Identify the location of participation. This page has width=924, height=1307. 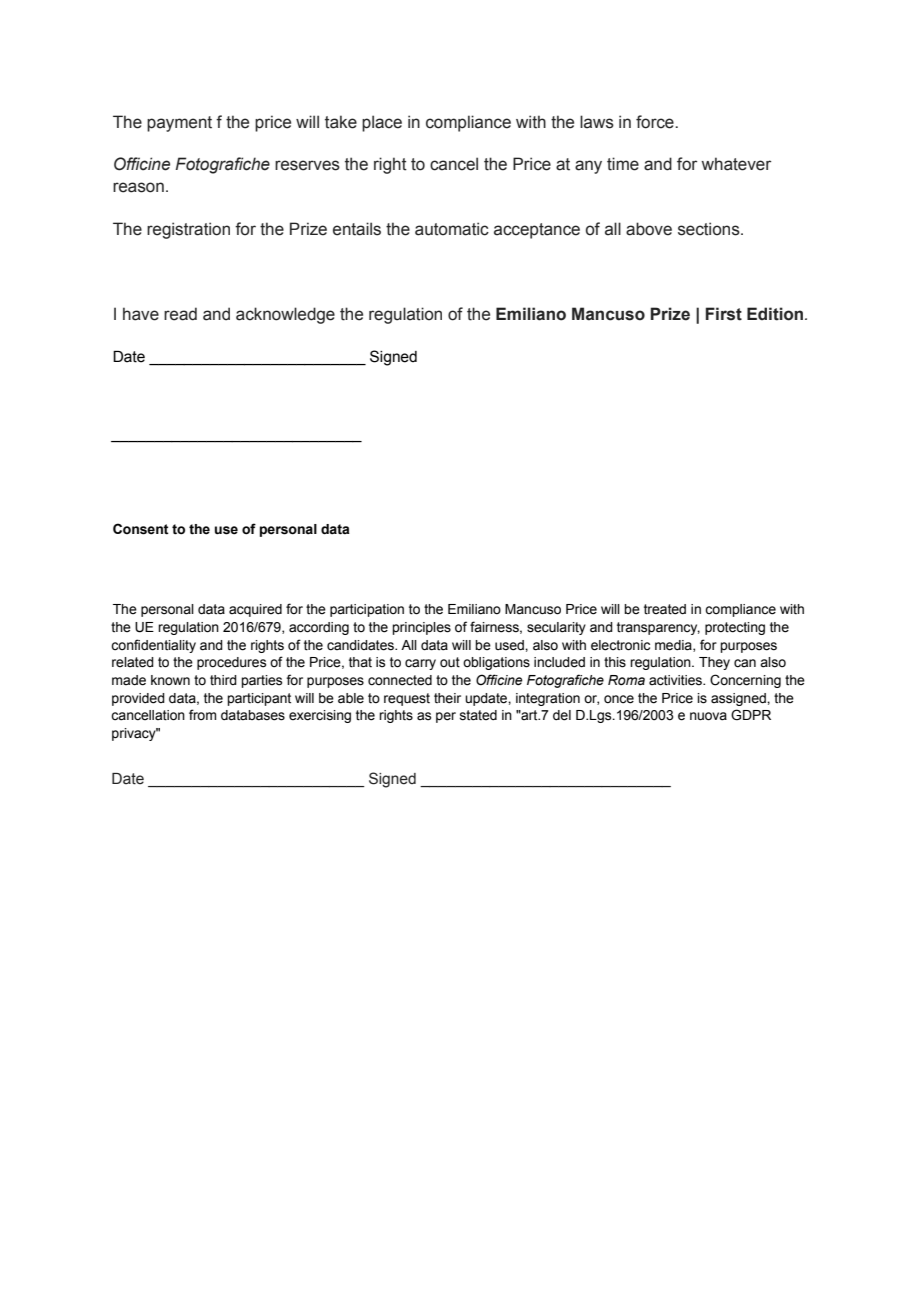
(367, 610).
